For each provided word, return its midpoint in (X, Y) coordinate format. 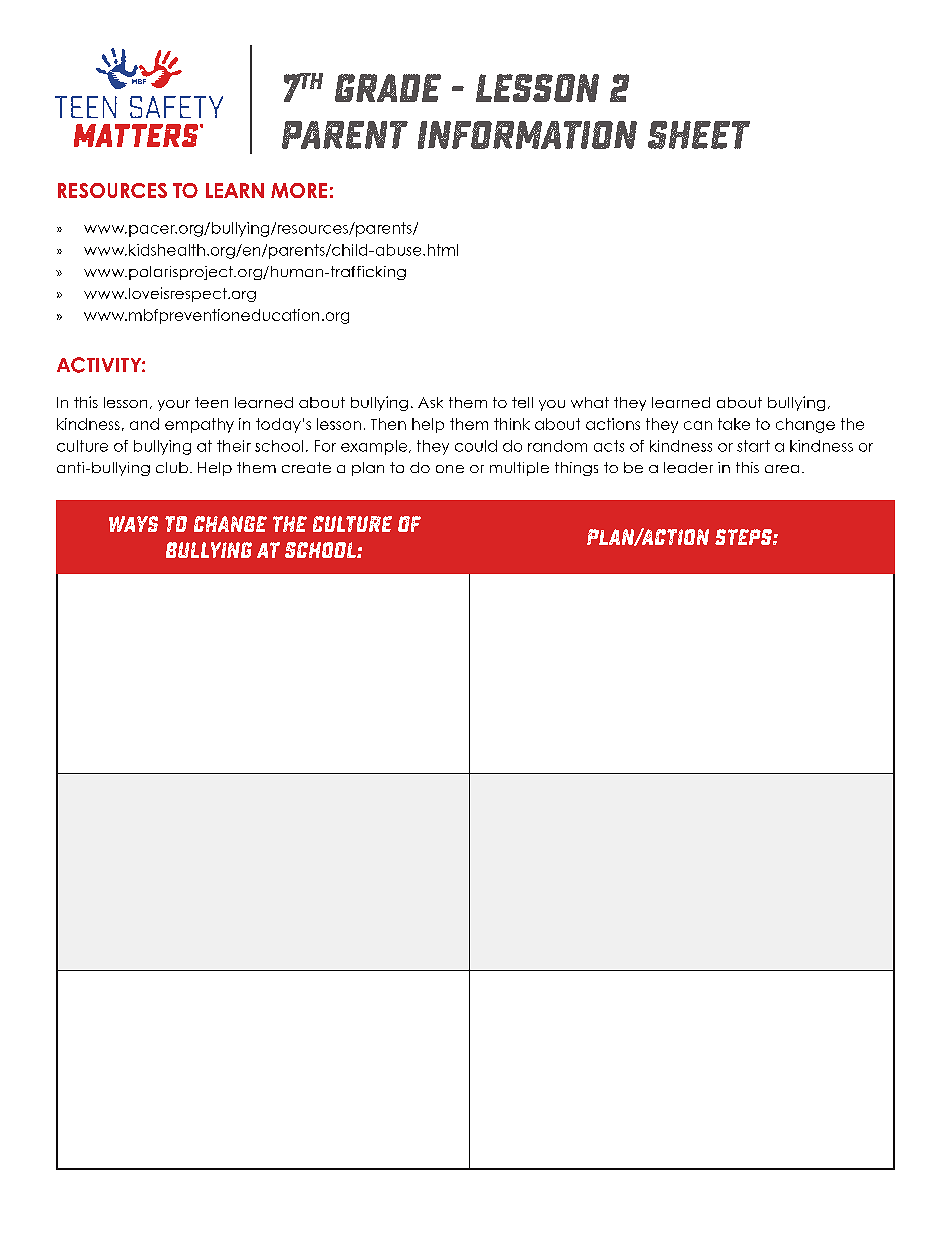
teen (211, 402)
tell (522, 402)
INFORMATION (527, 135)
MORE (299, 190)
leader (688, 467)
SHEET (699, 135)
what (590, 402)
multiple (519, 469)
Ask (430, 402)
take (734, 424)
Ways (133, 524)
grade (388, 88)
